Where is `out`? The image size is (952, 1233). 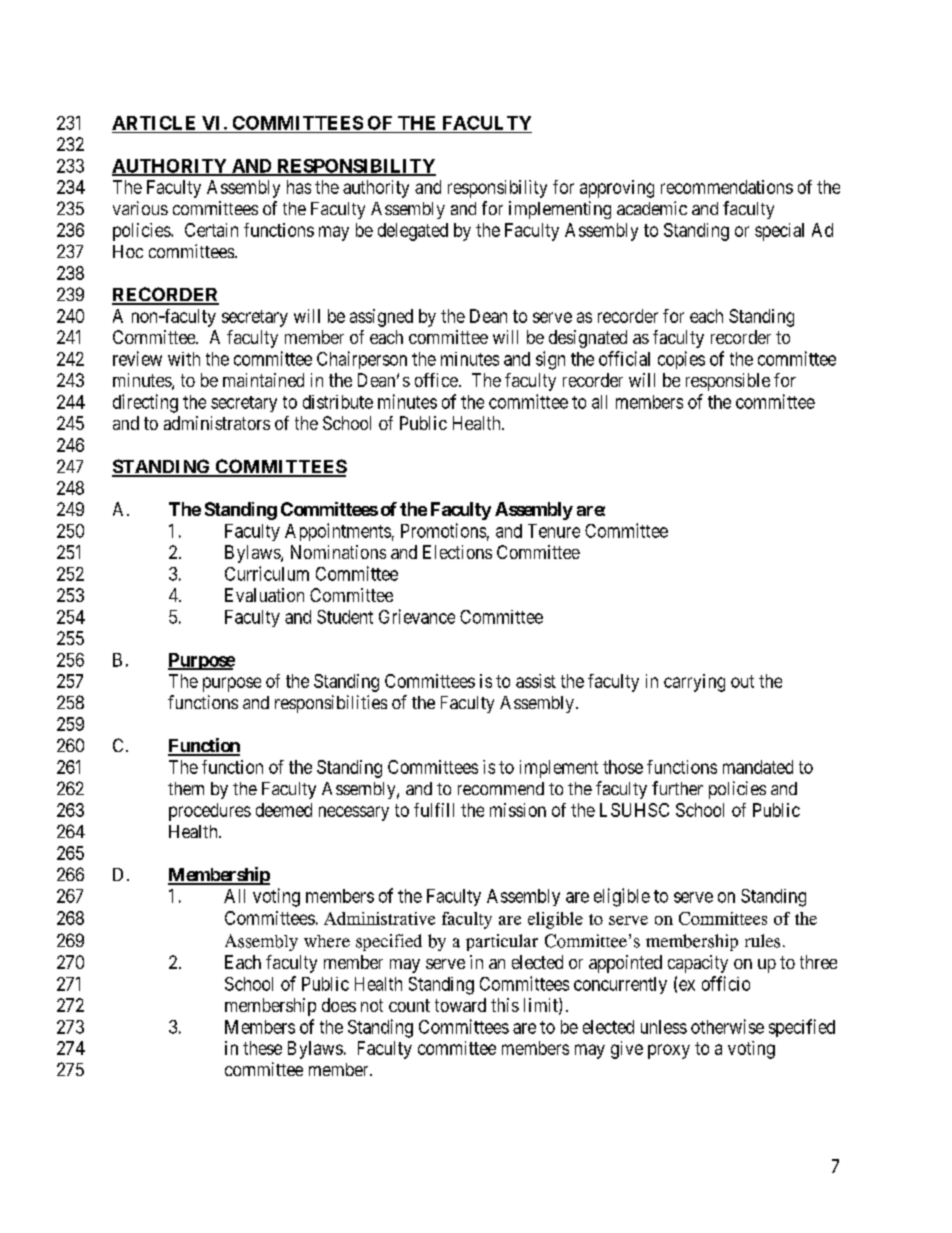 out is located at coordinates (742, 681).
